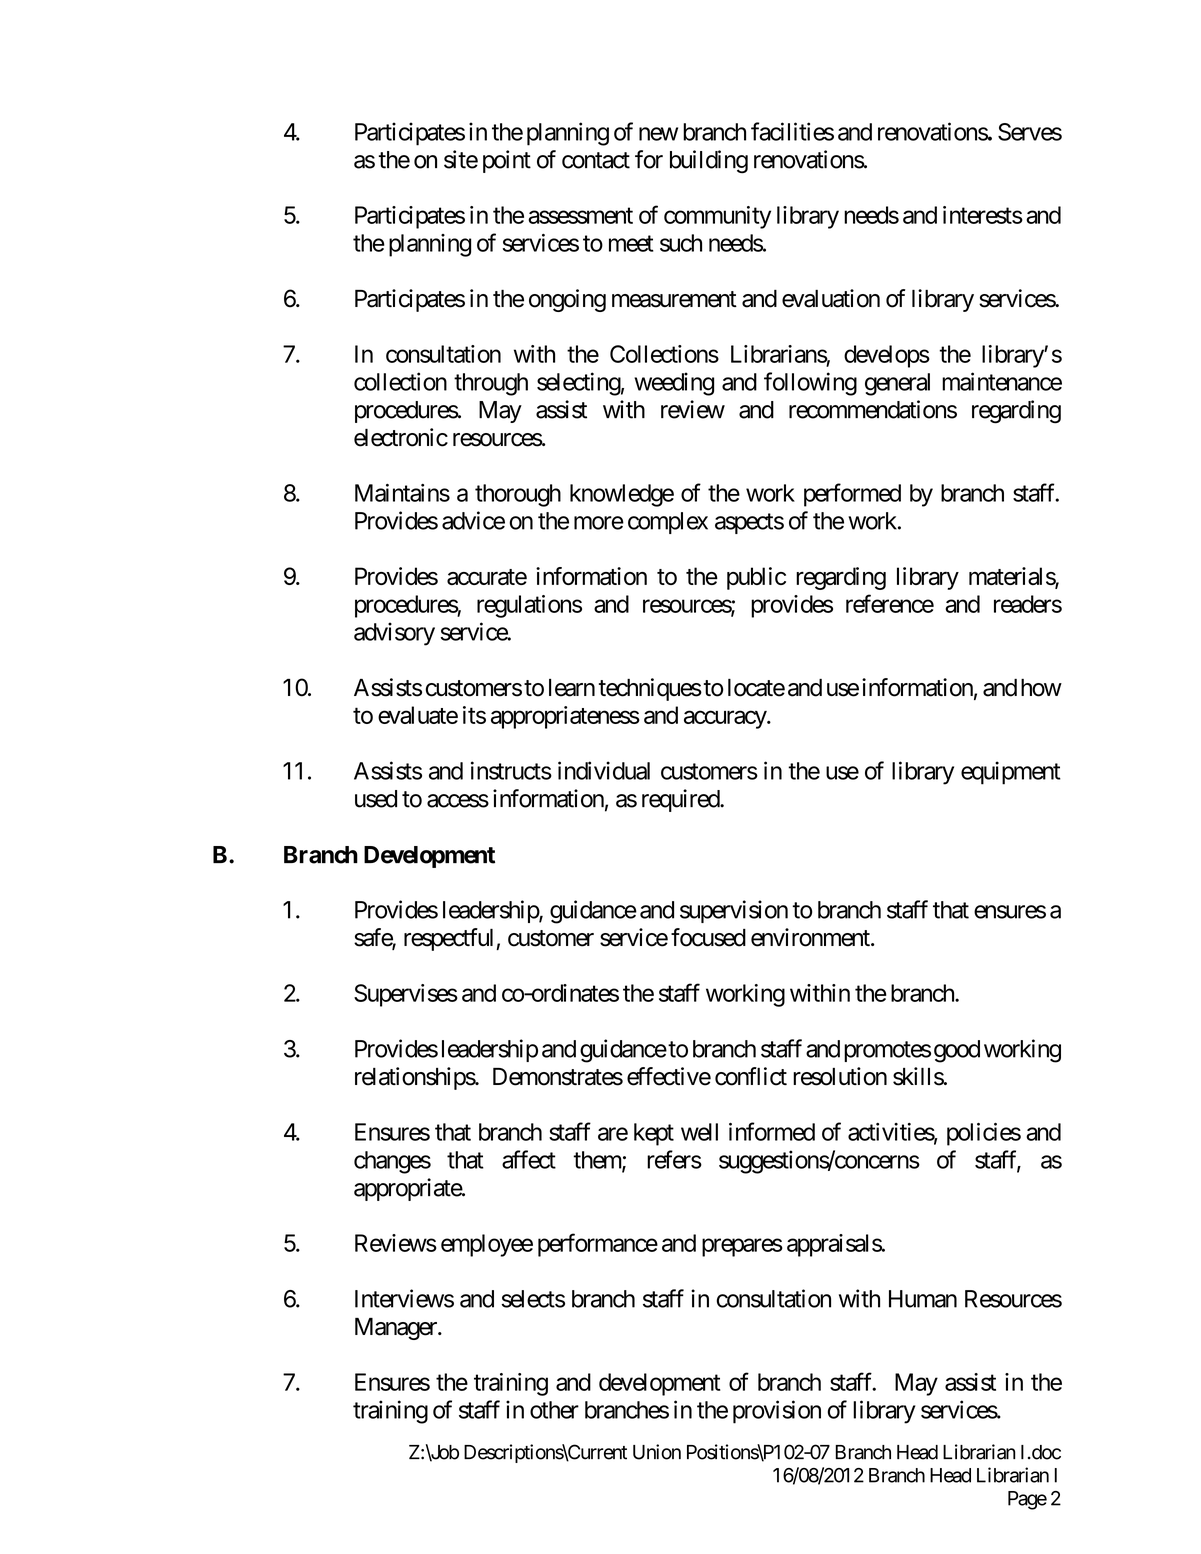  I want to click on other, so click(554, 1410).
